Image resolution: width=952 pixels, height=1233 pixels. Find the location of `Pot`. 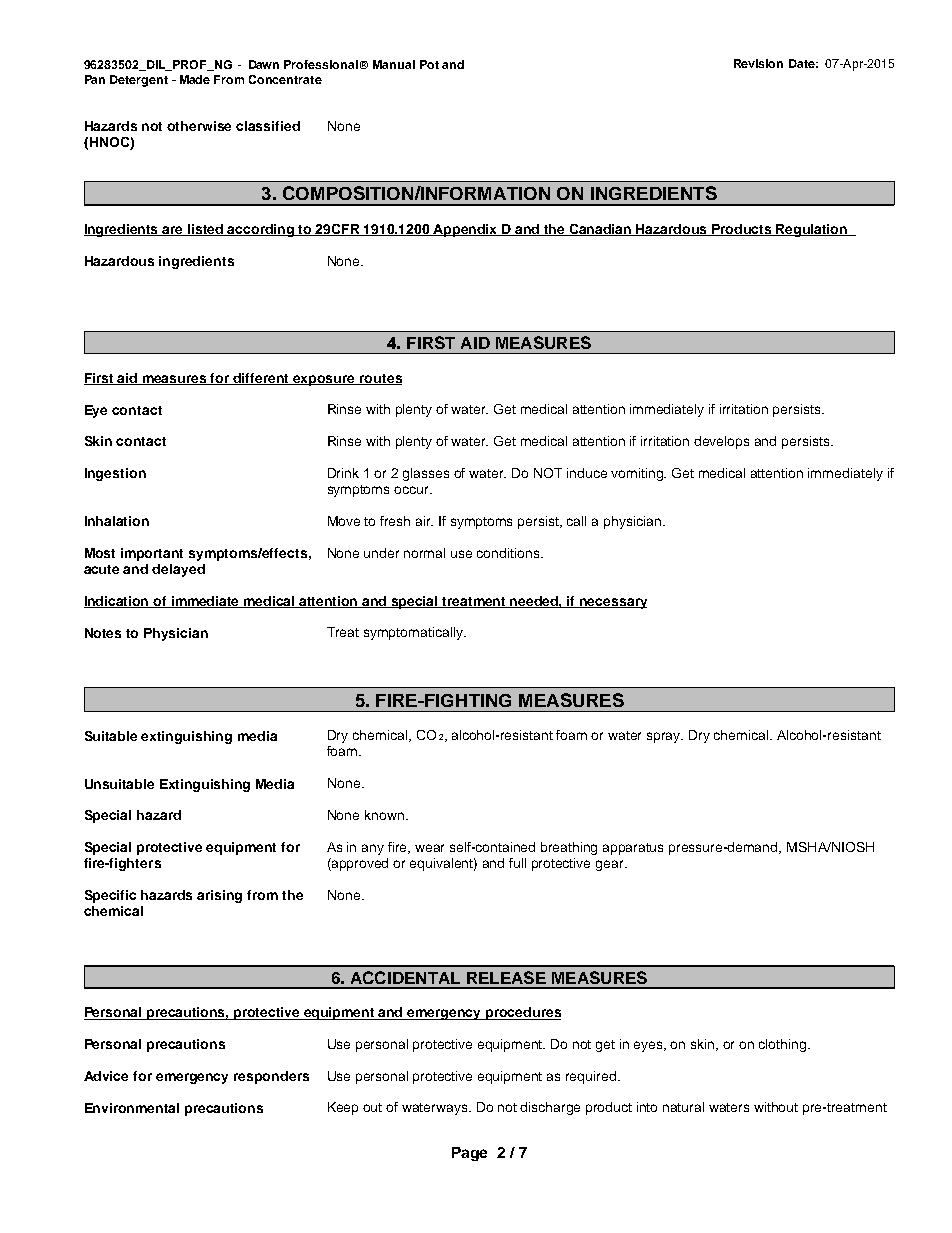

Pot is located at coordinates (429, 64).
